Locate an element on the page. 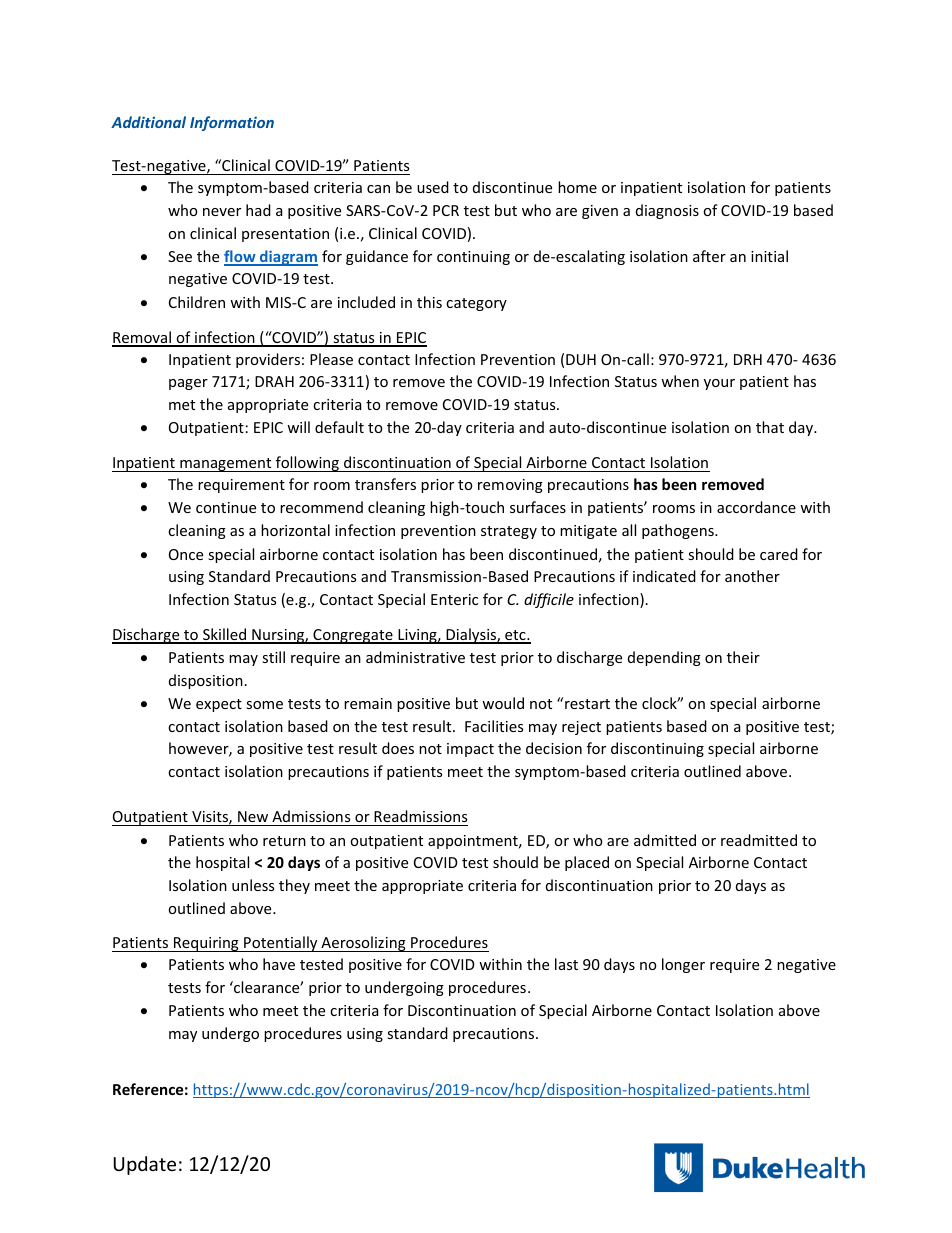 The height and width of the image is (1233, 952). last is located at coordinates (566, 964).
